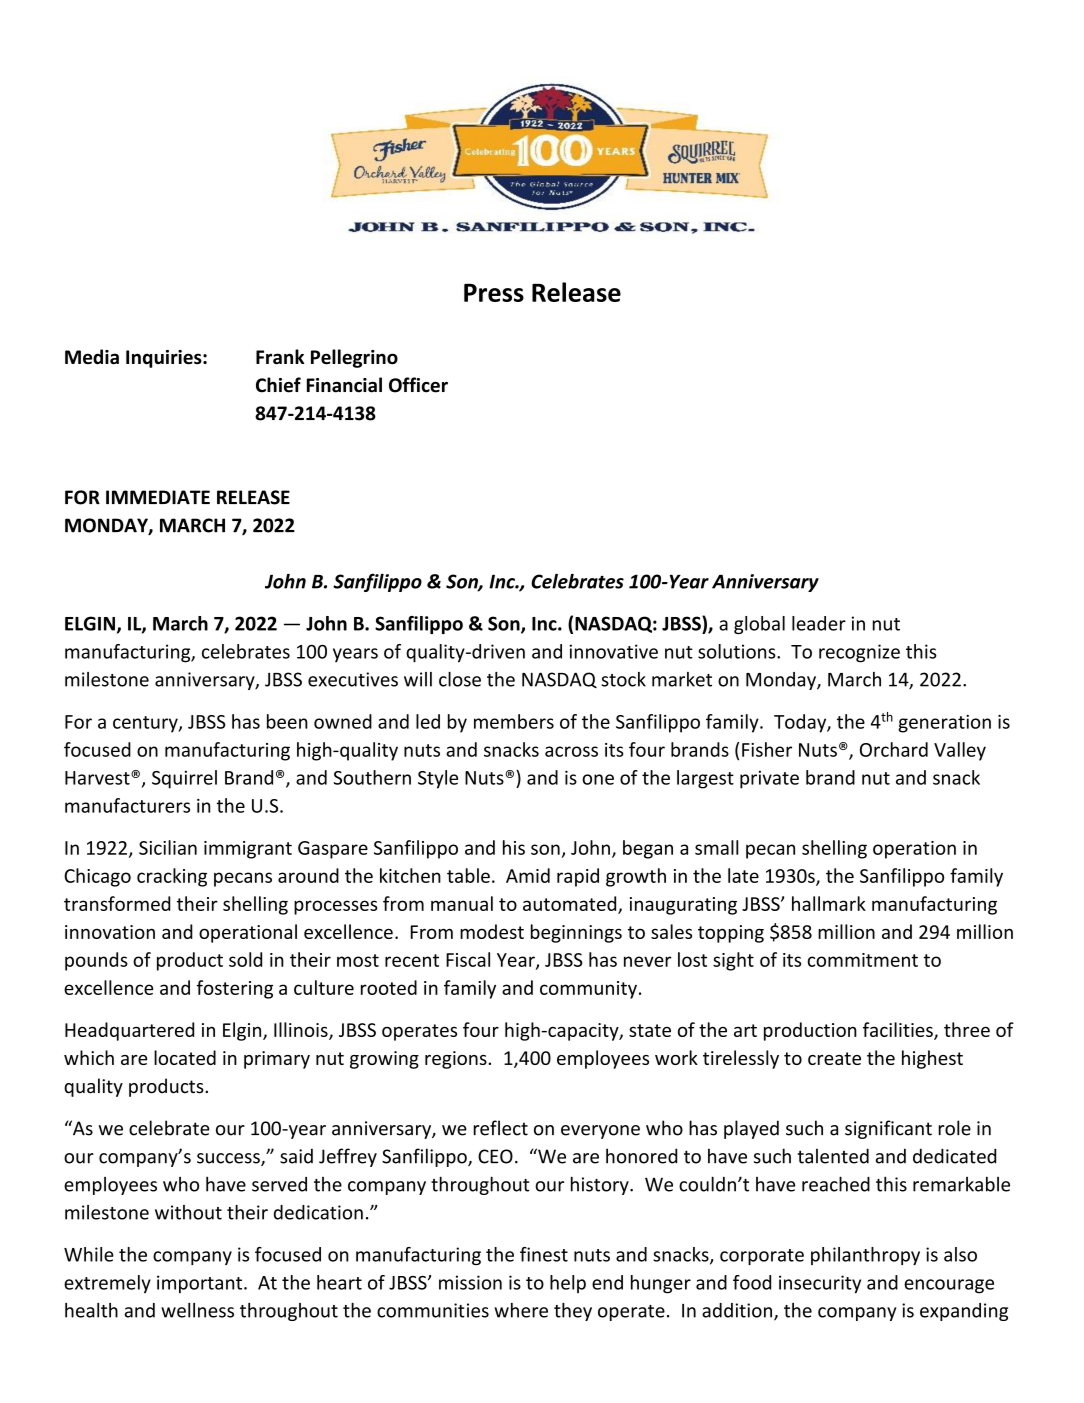  Describe the element at coordinates (894, 749) in the screenshot. I see `Orchard` at that location.
